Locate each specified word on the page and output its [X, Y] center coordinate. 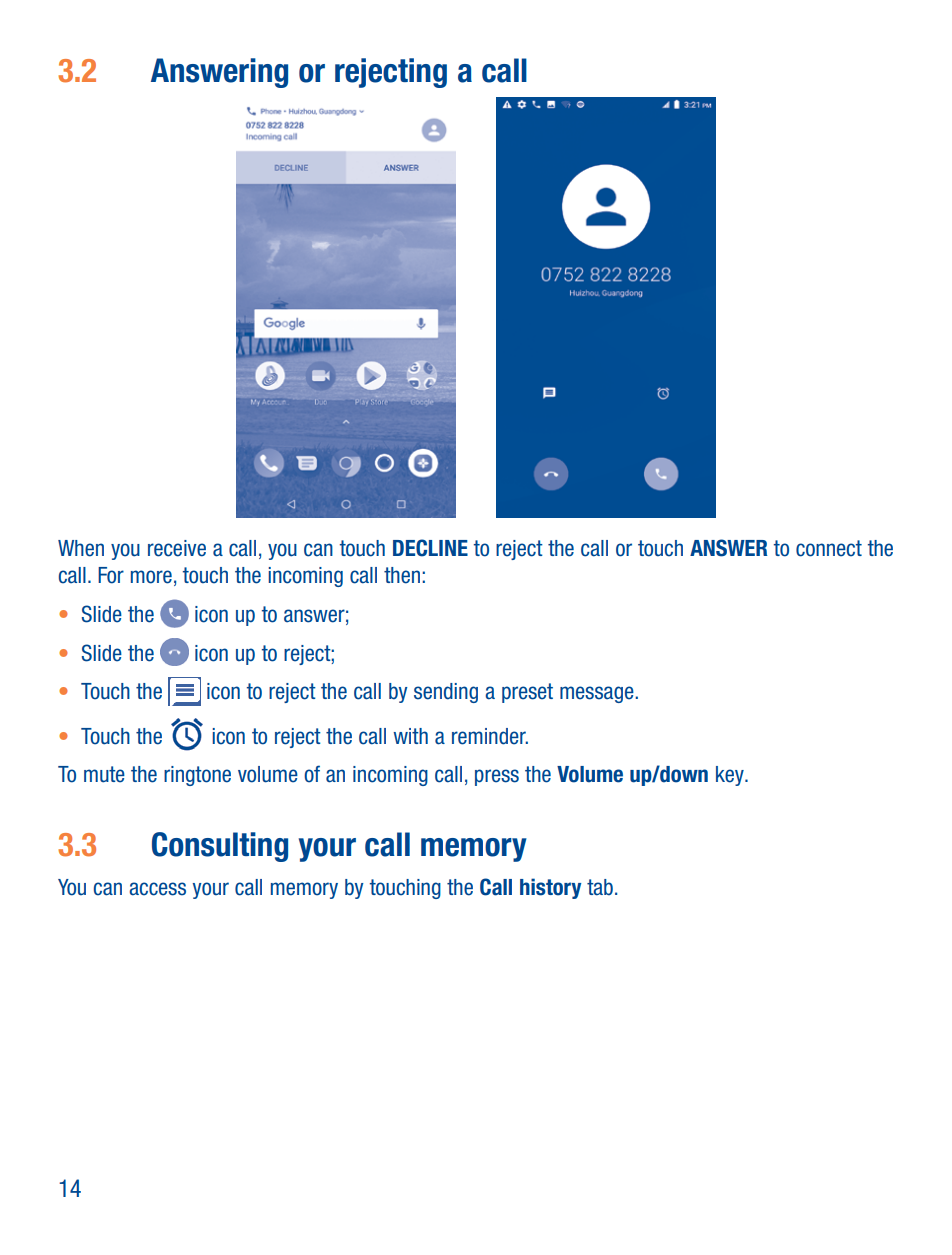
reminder [490, 736]
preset [527, 693]
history [550, 888]
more [151, 577]
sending [446, 693]
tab [600, 887]
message [598, 694]
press [497, 777]
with [410, 736]
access [157, 889]
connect [829, 548]
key [731, 776]
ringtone [197, 776]
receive [177, 548]
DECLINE [430, 548]
